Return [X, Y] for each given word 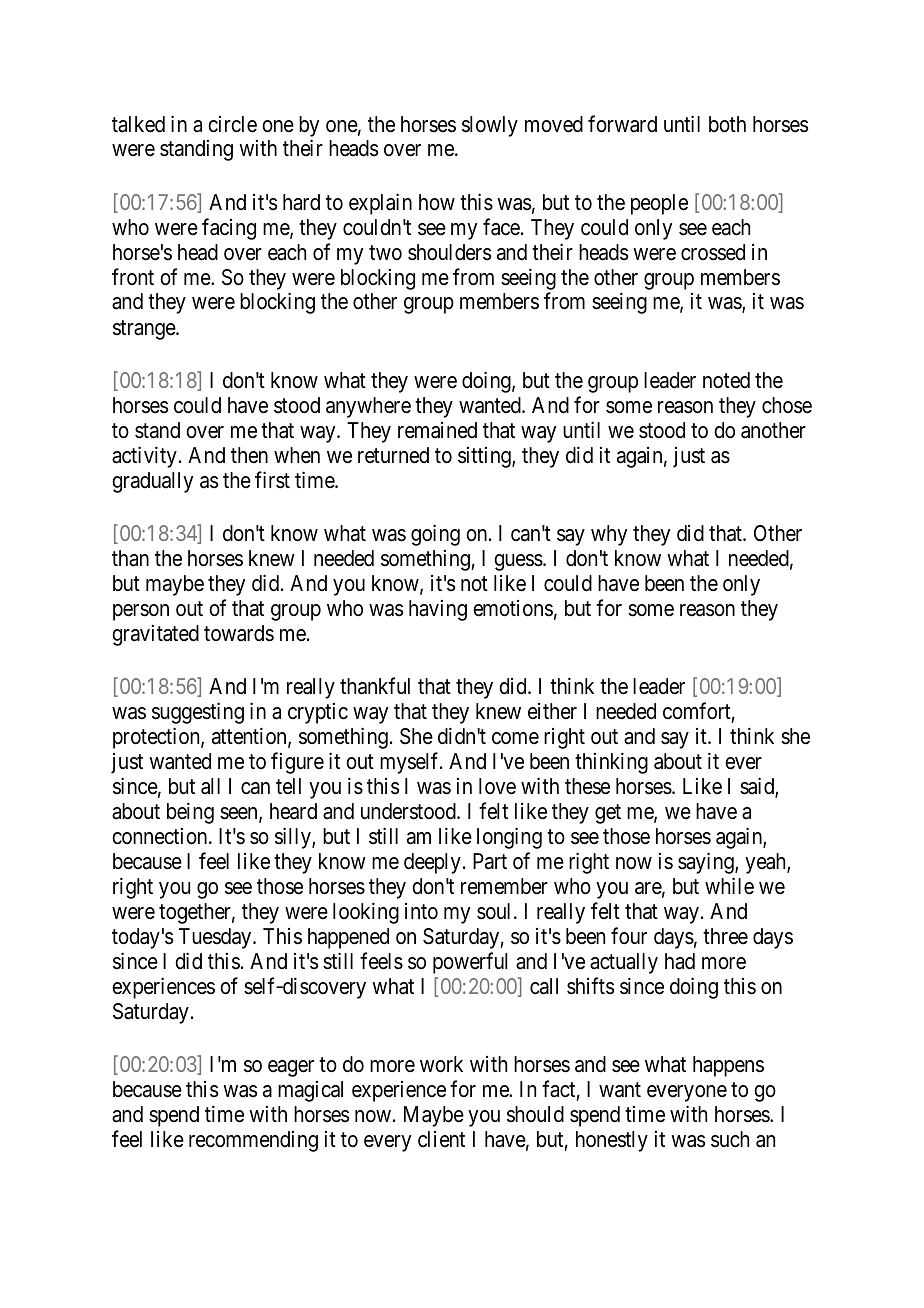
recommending [253, 1141]
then [249, 455]
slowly [490, 126]
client [441, 1139]
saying [707, 863]
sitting [485, 457]
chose [787, 405]
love [497, 786]
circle [232, 124]
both [727, 124]
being [190, 813]
